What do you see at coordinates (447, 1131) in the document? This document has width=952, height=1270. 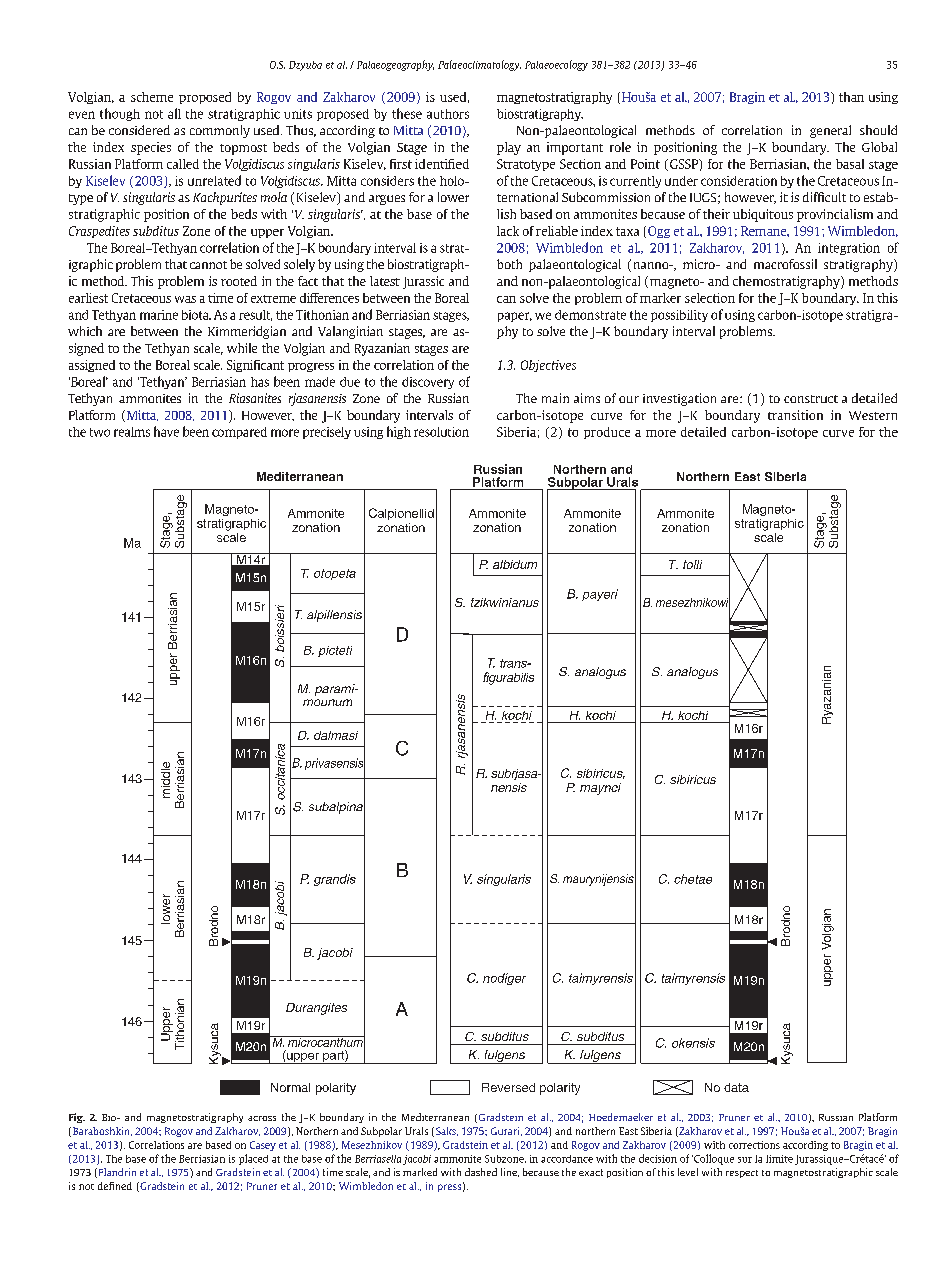 I see `Saks` at bounding box center [447, 1131].
